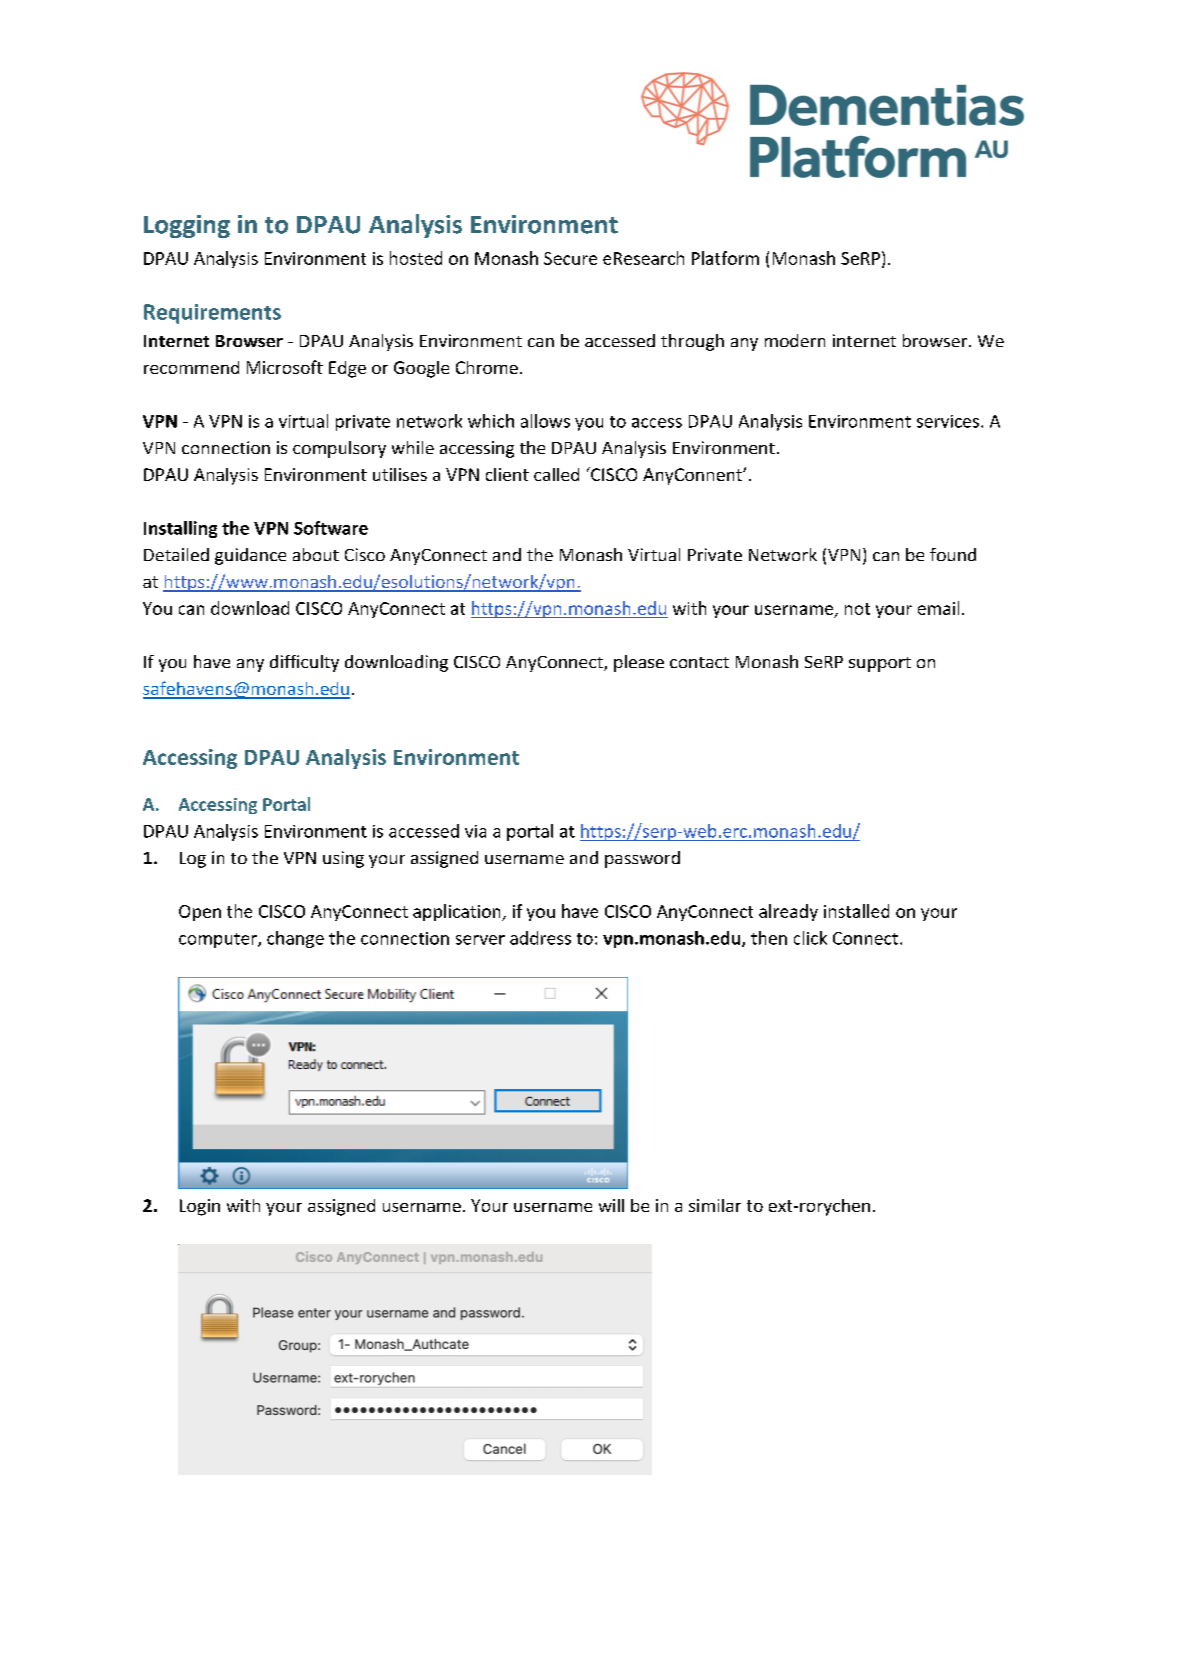 The width and height of the screenshot is (1179, 1668). Describe the element at coordinates (200, 1207) in the screenshot. I see `Login` at that location.
